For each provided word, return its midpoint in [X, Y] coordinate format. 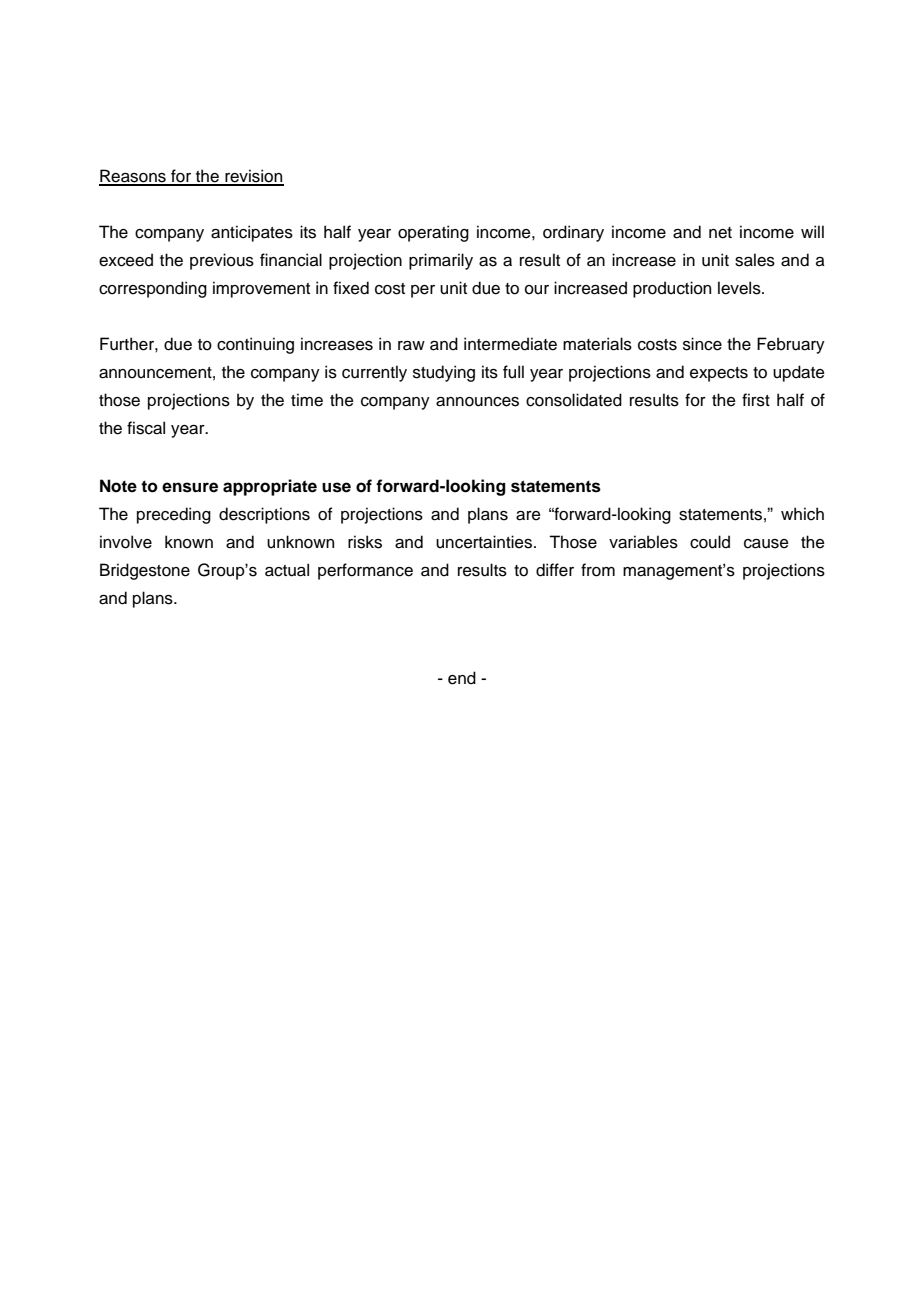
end [462, 678]
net [720, 233]
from [598, 570]
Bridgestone [145, 571]
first [756, 400]
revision [253, 177]
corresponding [153, 289]
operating [433, 233]
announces [477, 402]
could [710, 542]
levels [740, 288]
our [537, 290]
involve [126, 542]
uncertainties [485, 542]
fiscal [146, 428]
